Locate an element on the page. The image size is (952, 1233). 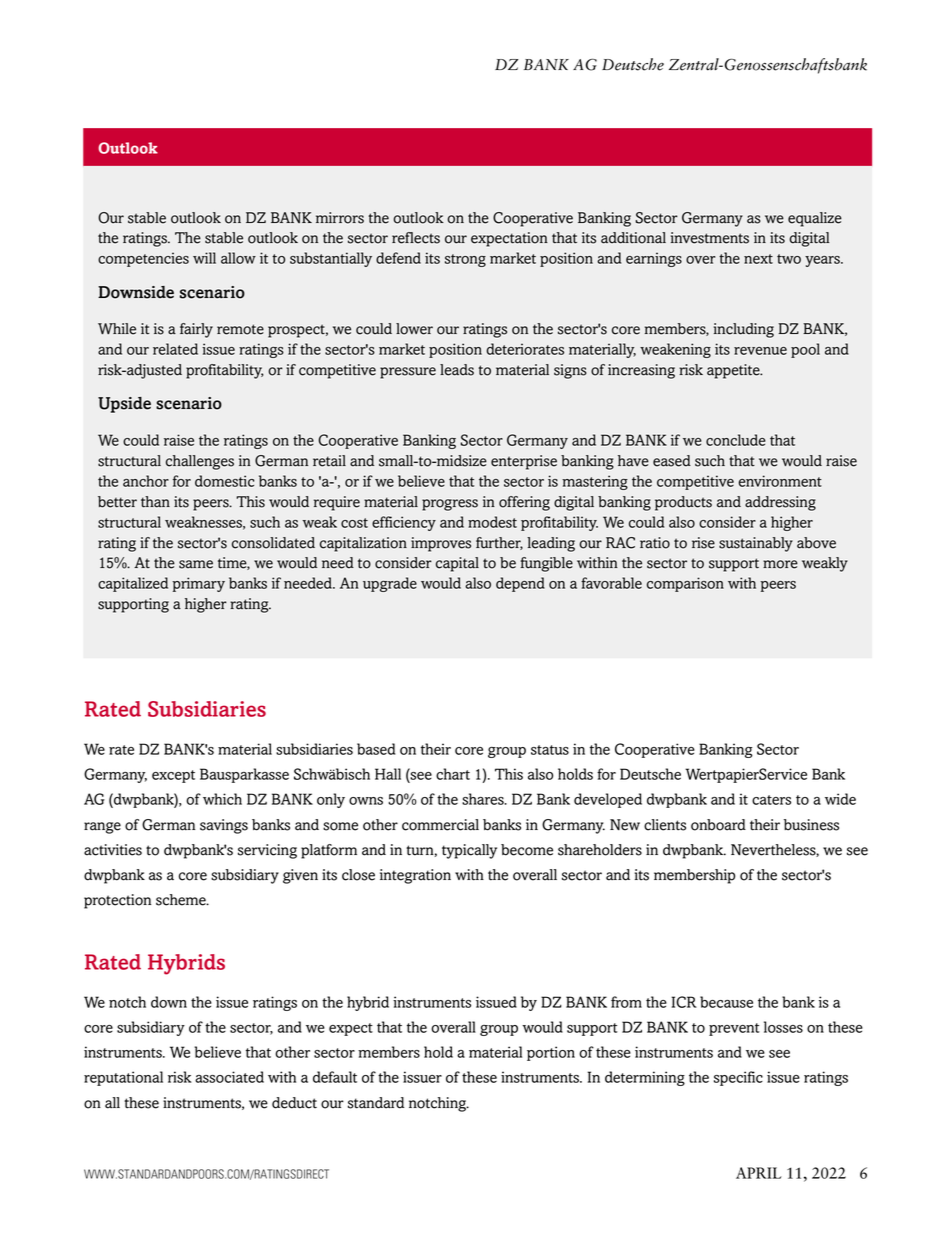
same is located at coordinates (196, 564).
